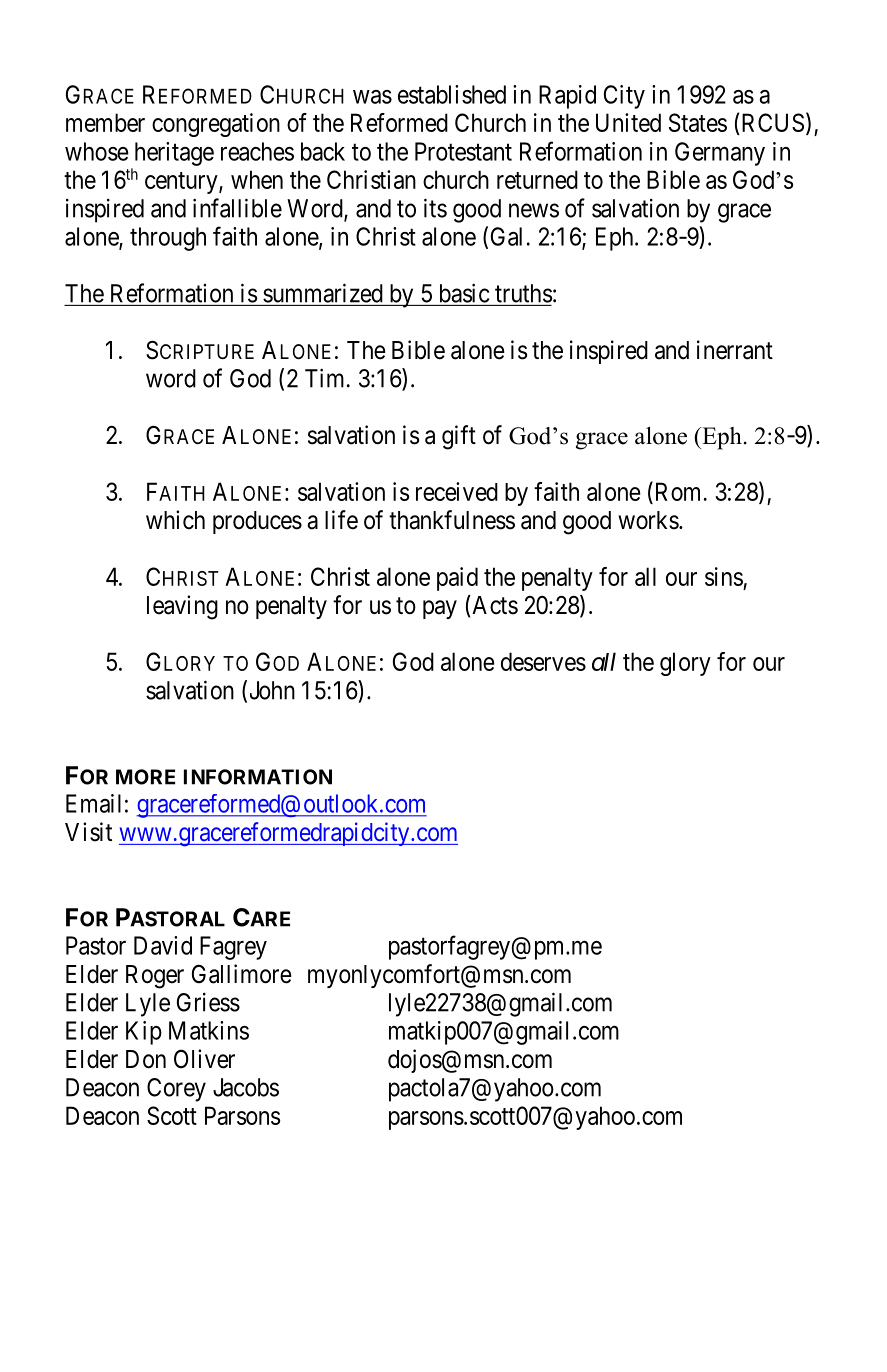 This image has height=1372, width=887. Describe the element at coordinates (452, 94) in the image. I see `established` at that location.
